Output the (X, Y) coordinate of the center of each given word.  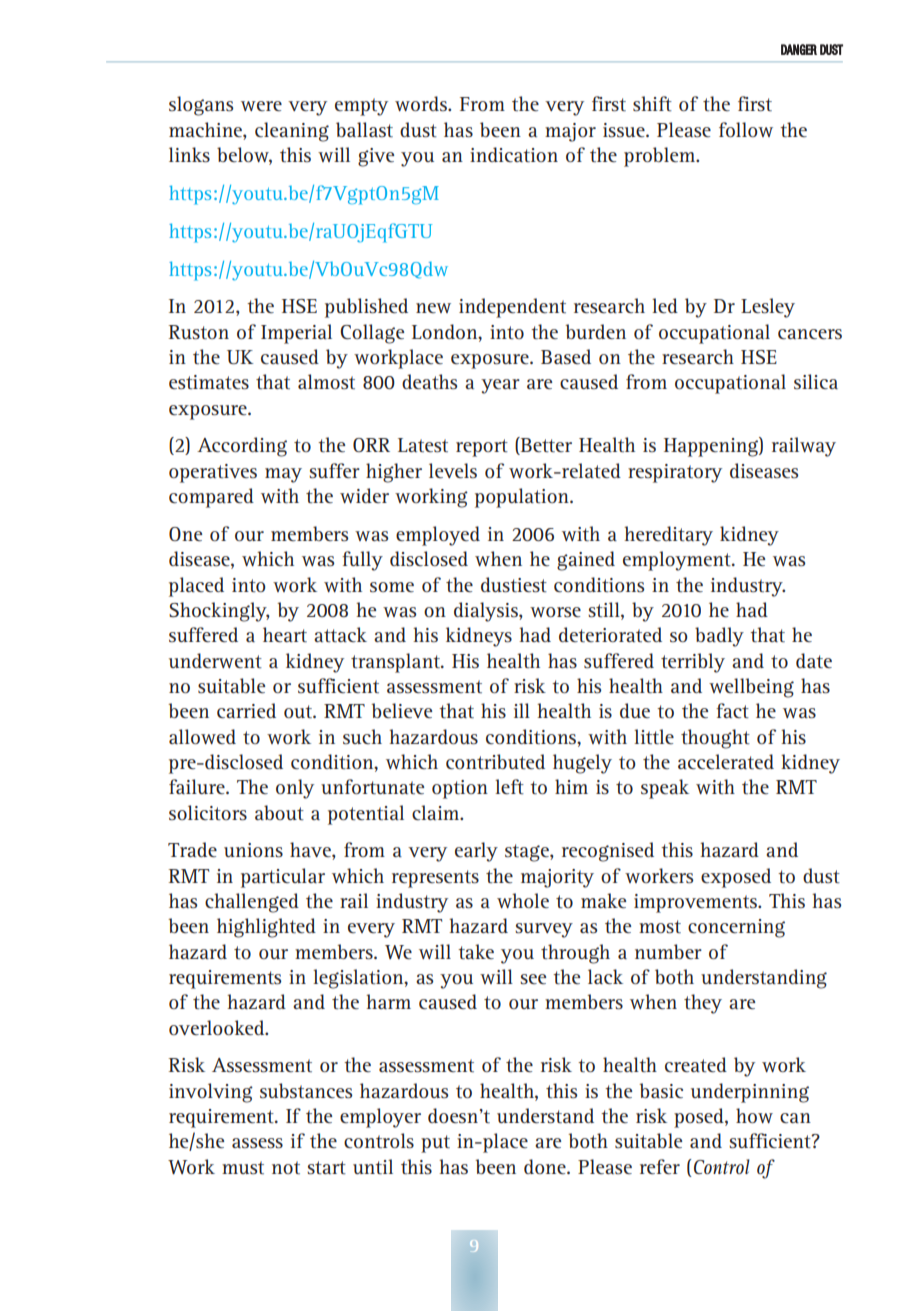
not (286, 1167)
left (509, 786)
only (295, 789)
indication (514, 155)
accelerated (726, 762)
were (261, 106)
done (546, 1166)
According (242, 447)
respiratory (675, 473)
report (482, 448)
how (754, 1115)
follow (746, 129)
